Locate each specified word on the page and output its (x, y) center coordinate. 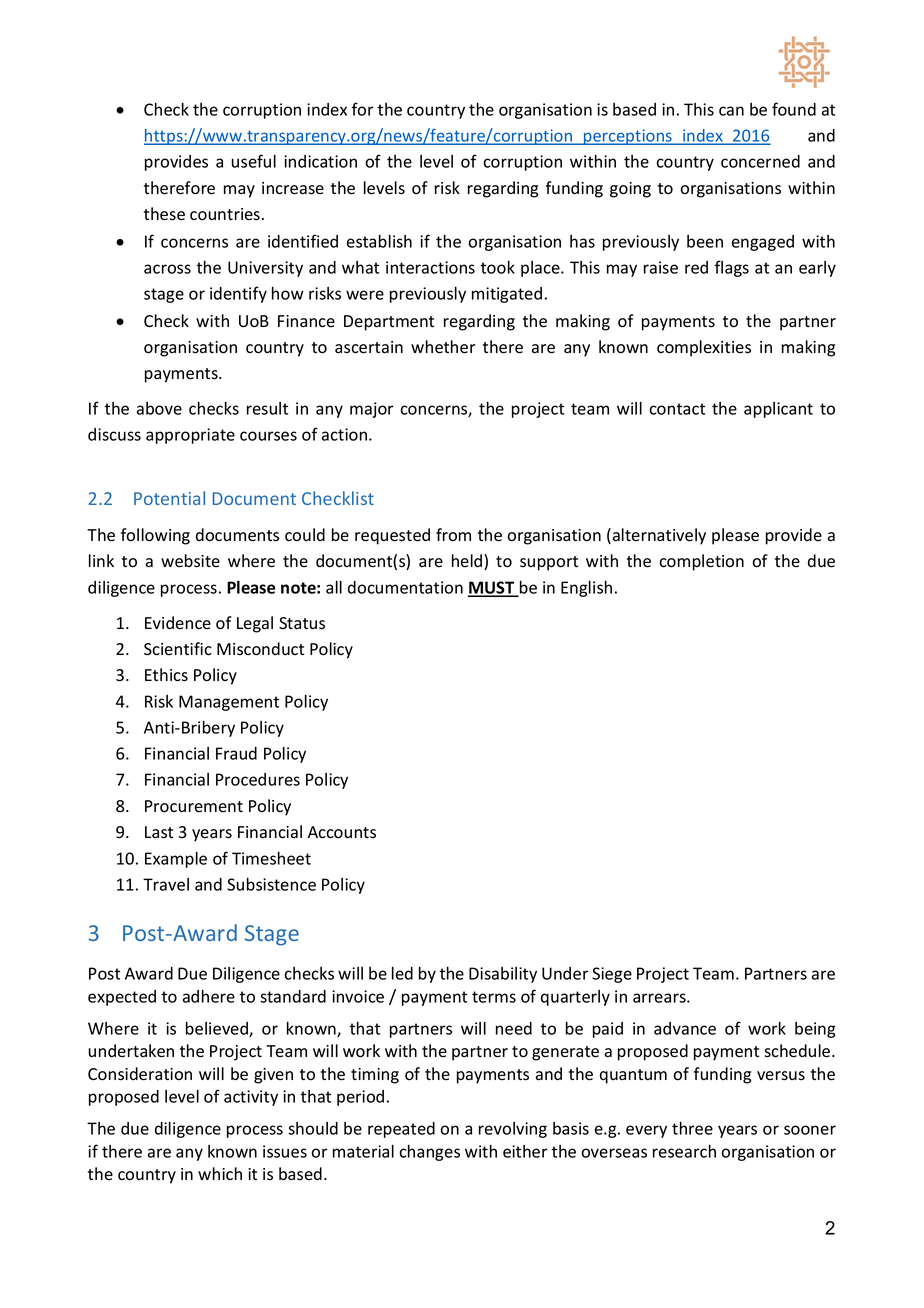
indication (320, 161)
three (692, 1128)
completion (701, 562)
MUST (492, 588)
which (220, 1173)
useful (254, 161)
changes (429, 1153)
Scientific (178, 649)
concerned (760, 161)
